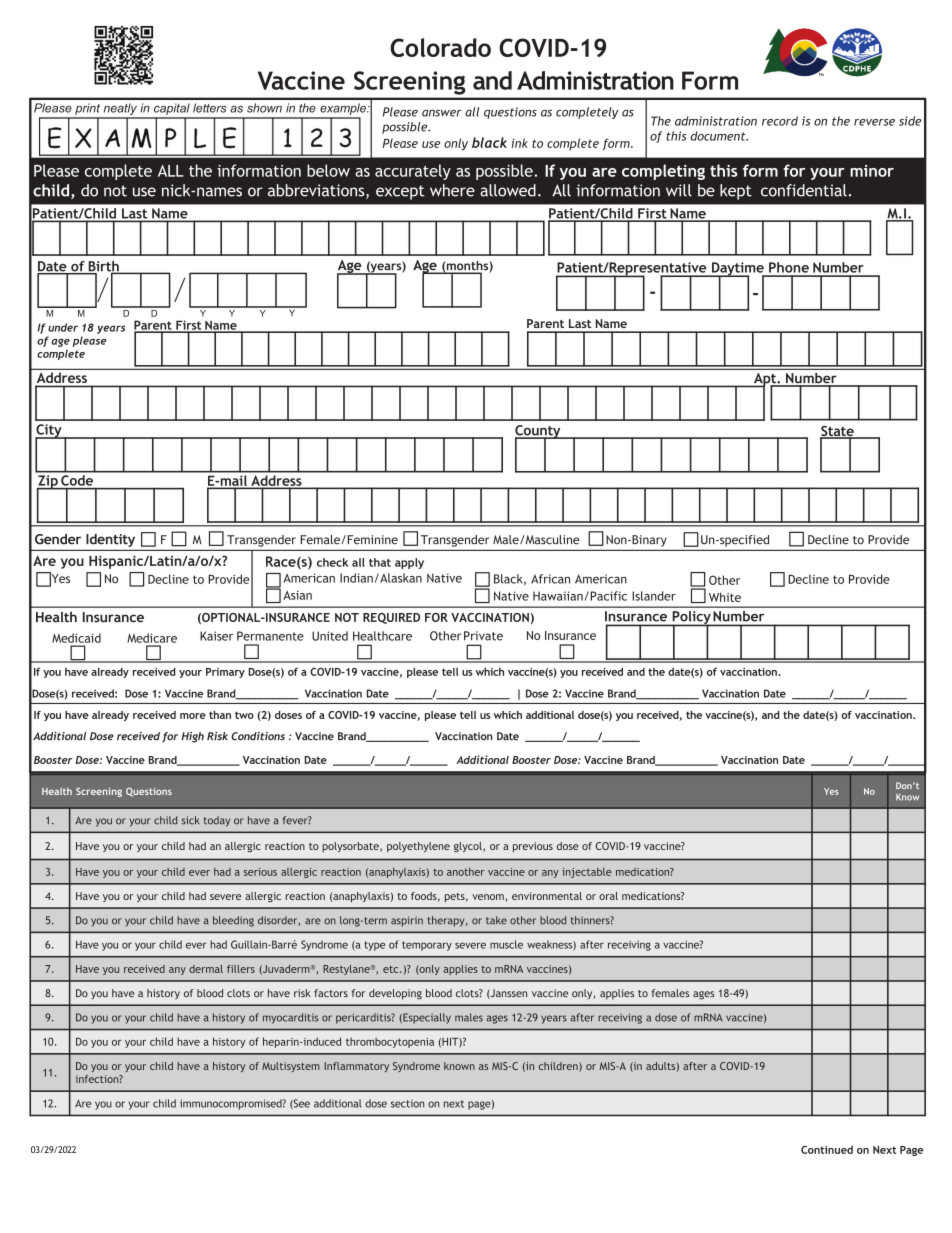  Describe the element at coordinates (550, 579) in the screenshot. I see `African` at that location.
